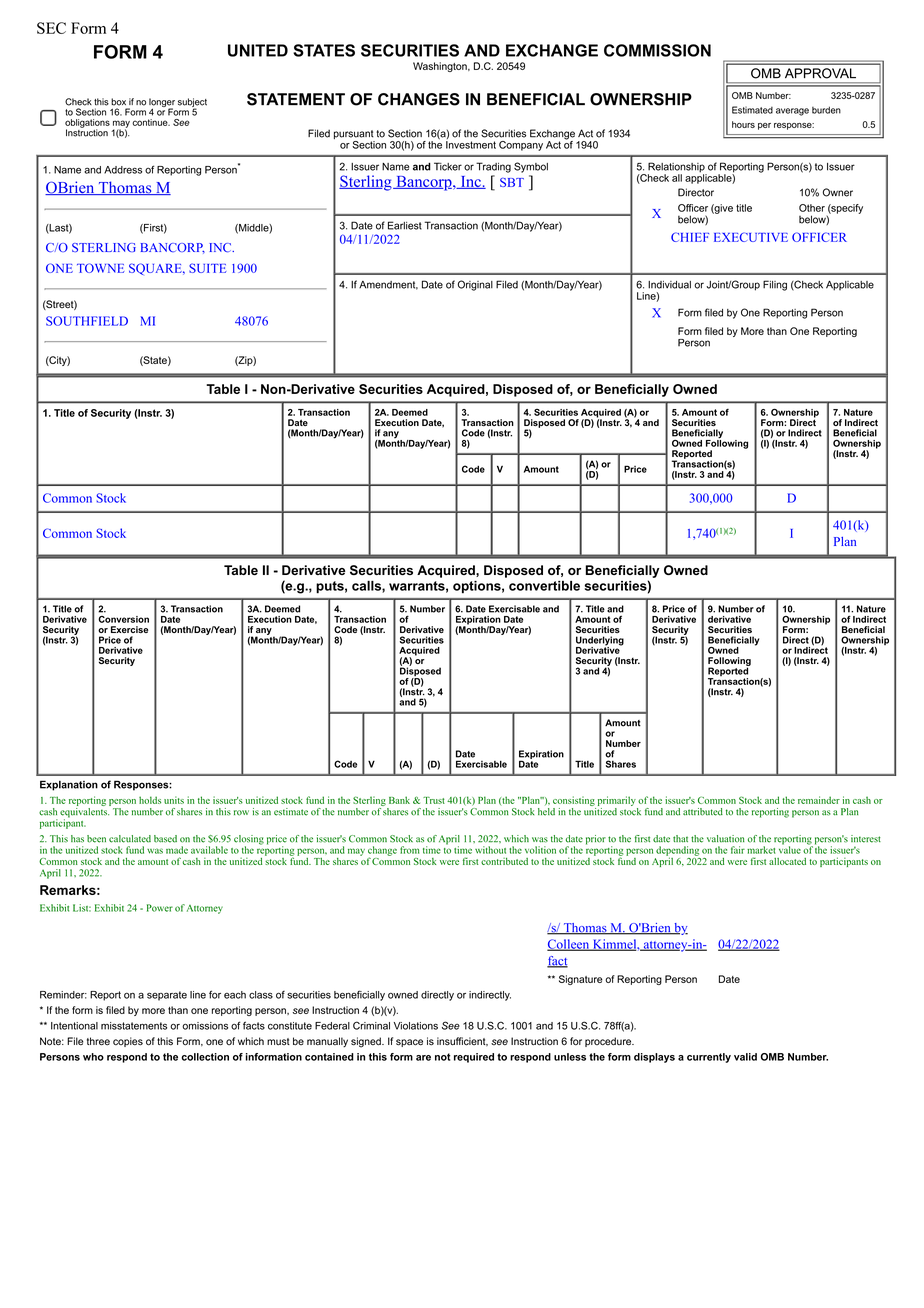 The width and height of the screenshot is (924, 1308). What do you see at coordinates (205, 1026) in the screenshot?
I see `omissions` at bounding box center [205, 1026].
